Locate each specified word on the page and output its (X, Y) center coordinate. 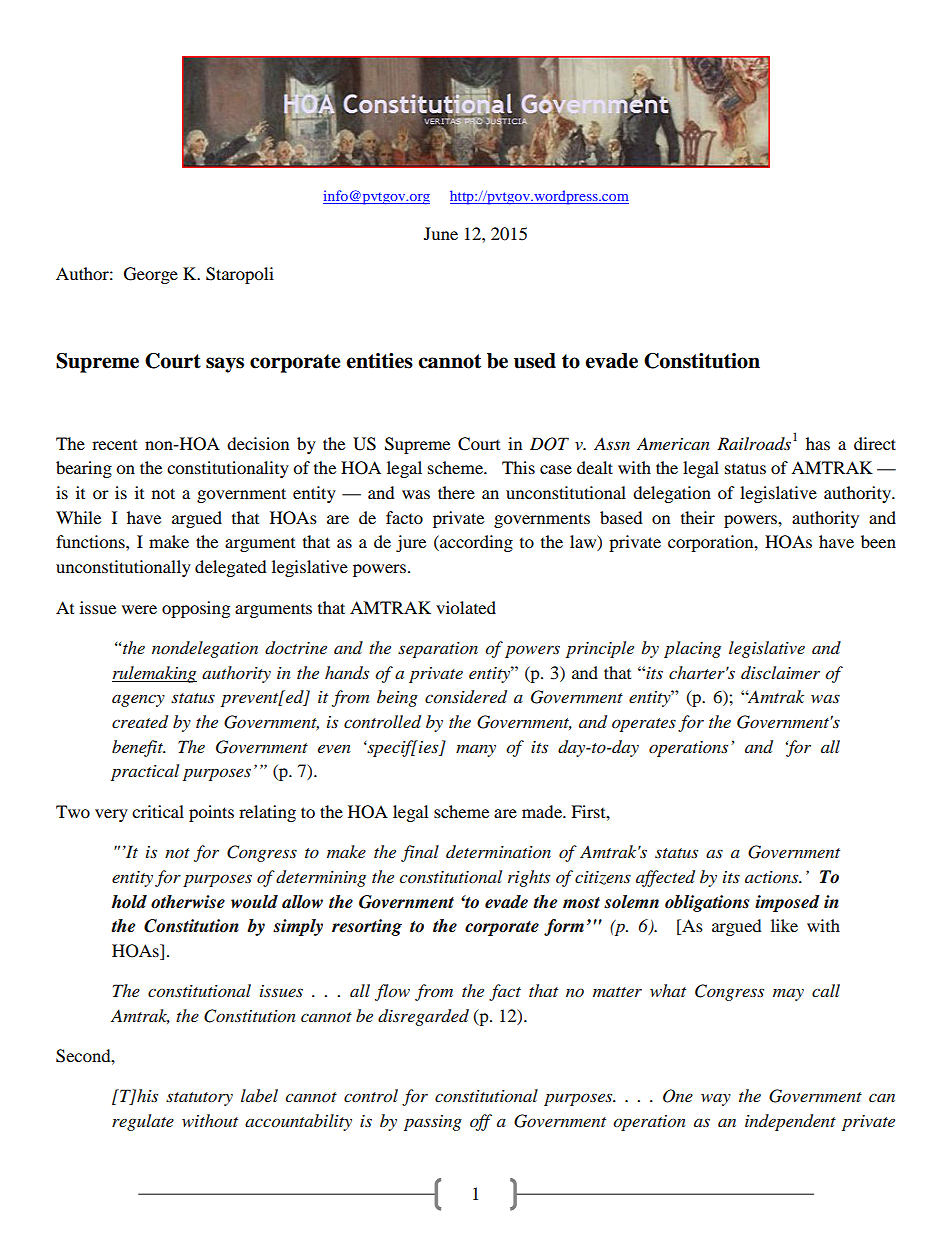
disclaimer (780, 672)
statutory (199, 1099)
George (151, 275)
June (441, 233)
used (535, 361)
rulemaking (154, 674)
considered (466, 697)
